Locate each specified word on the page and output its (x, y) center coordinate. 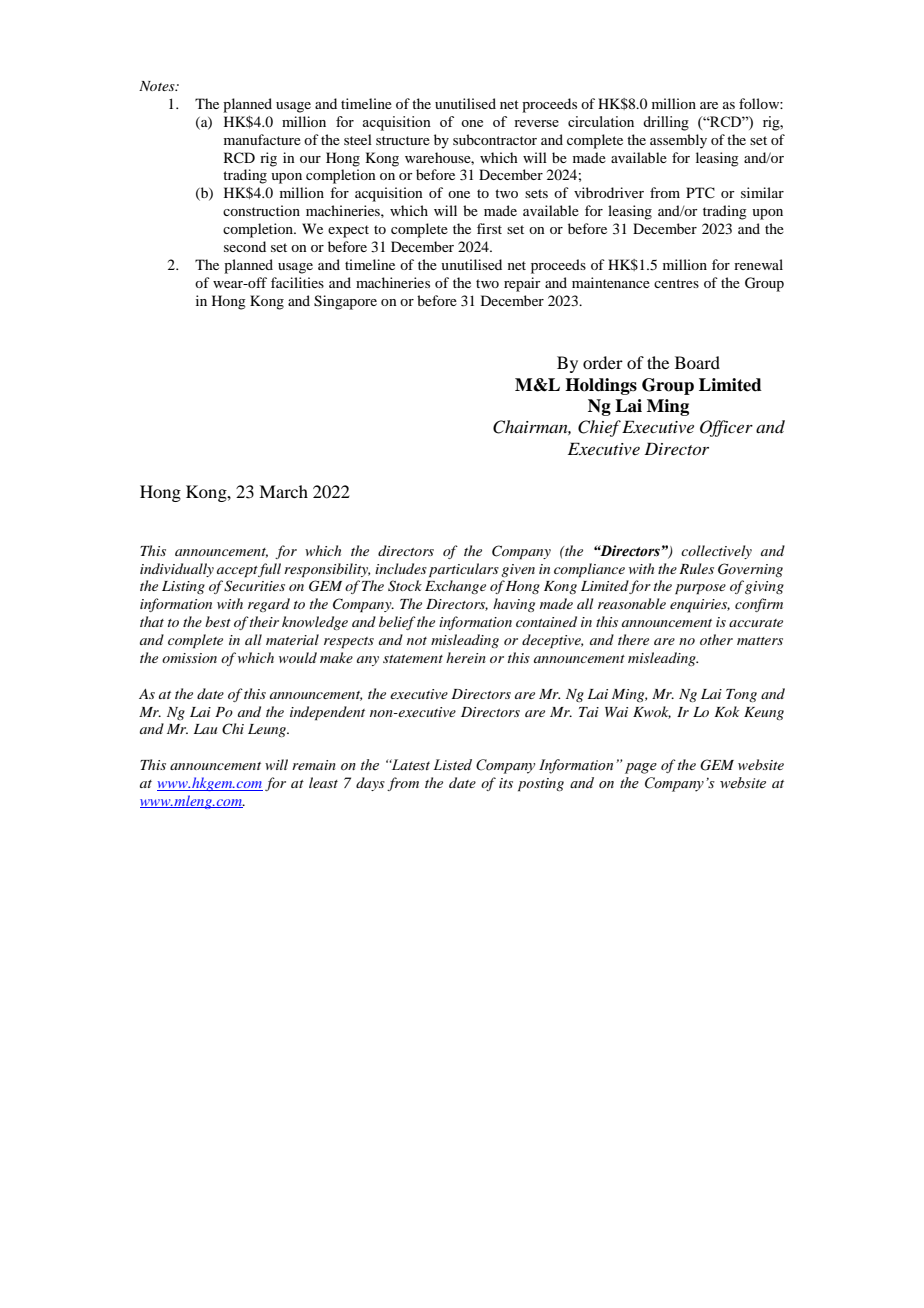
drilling (666, 123)
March (283, 491)
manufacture (262, 139)
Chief (599, 428)
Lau (205, 729)
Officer (726, 428)
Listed (452, 765)
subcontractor (495, 139)
